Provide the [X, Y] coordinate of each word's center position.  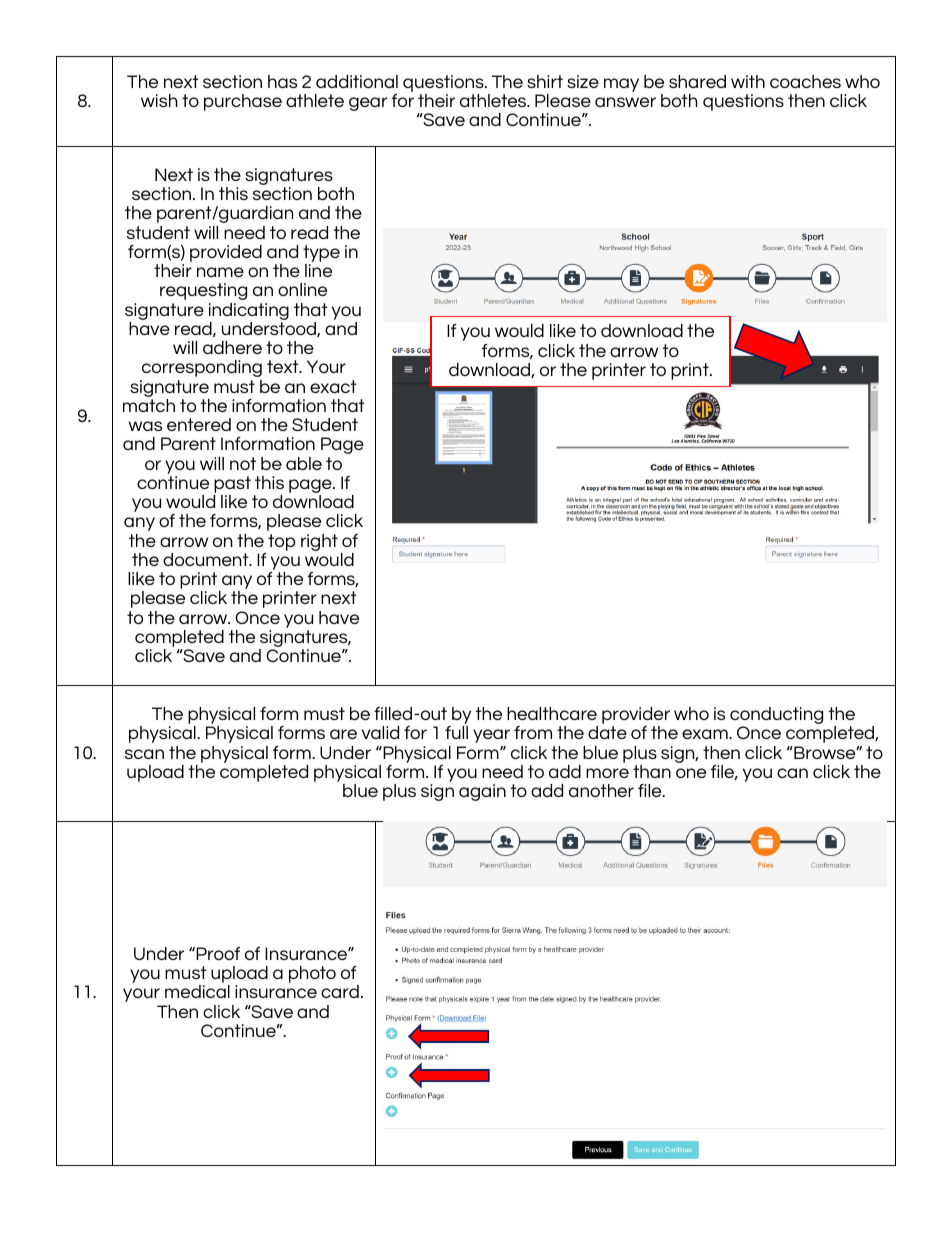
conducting [776, 717]
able [304, 463]
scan [144, 754]
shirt [545, 81]
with [748, 81]
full [456, 732]
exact [333, 386]
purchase [243, 102]
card [340, 991]
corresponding [202, 368]
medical [197, 991]
